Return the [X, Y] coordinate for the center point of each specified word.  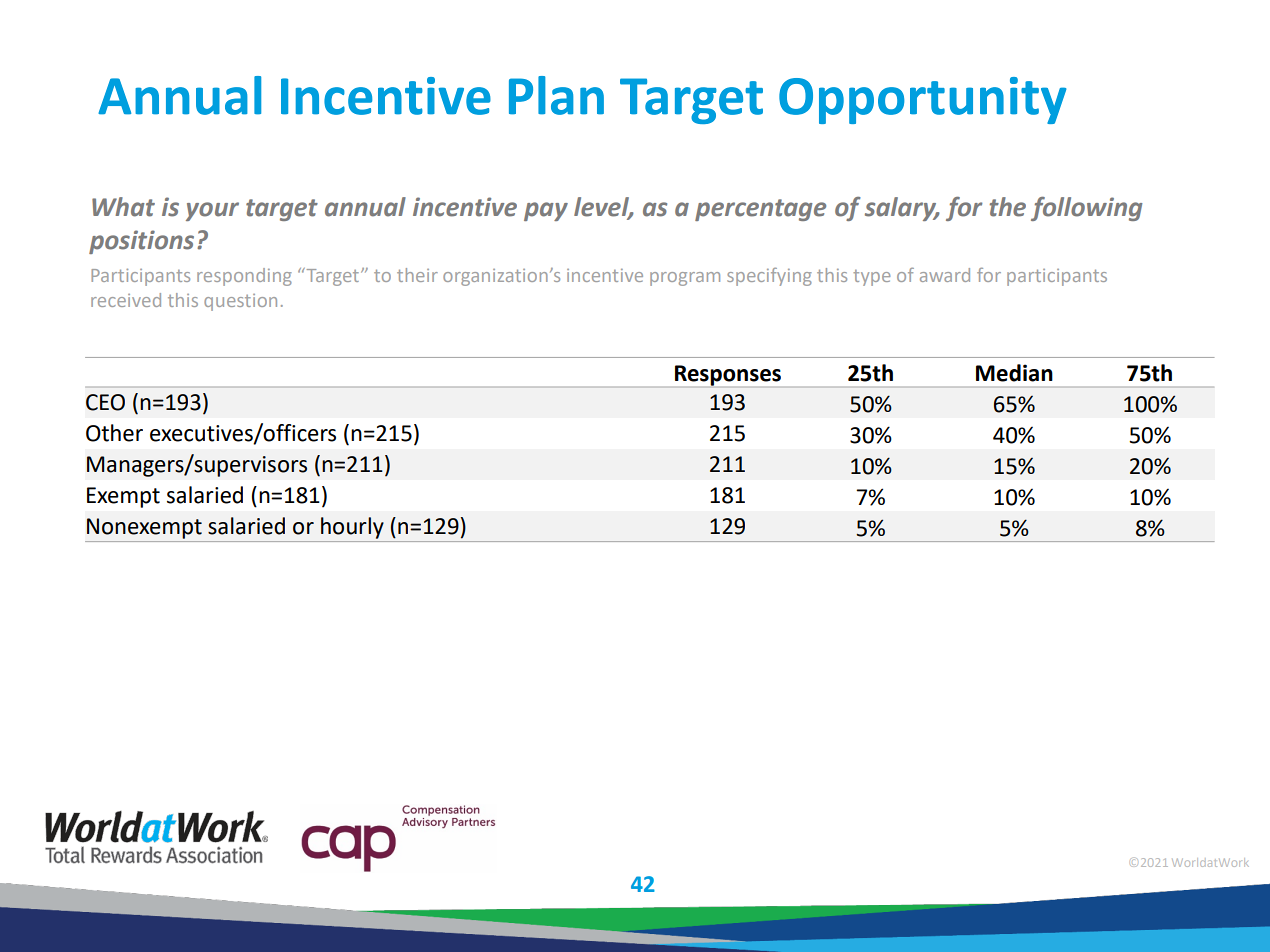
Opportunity [923, 100]
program [685, 279]
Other [114, 433]
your [212, 211]
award [945, 275]
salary [902, 209]
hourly [352, 528]
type [871, 278]
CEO [105, 402]
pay [546, 211]
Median [1014, 373]
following [1087, 209]
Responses [728, 375]
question [240, 302]
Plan [556, 95]
